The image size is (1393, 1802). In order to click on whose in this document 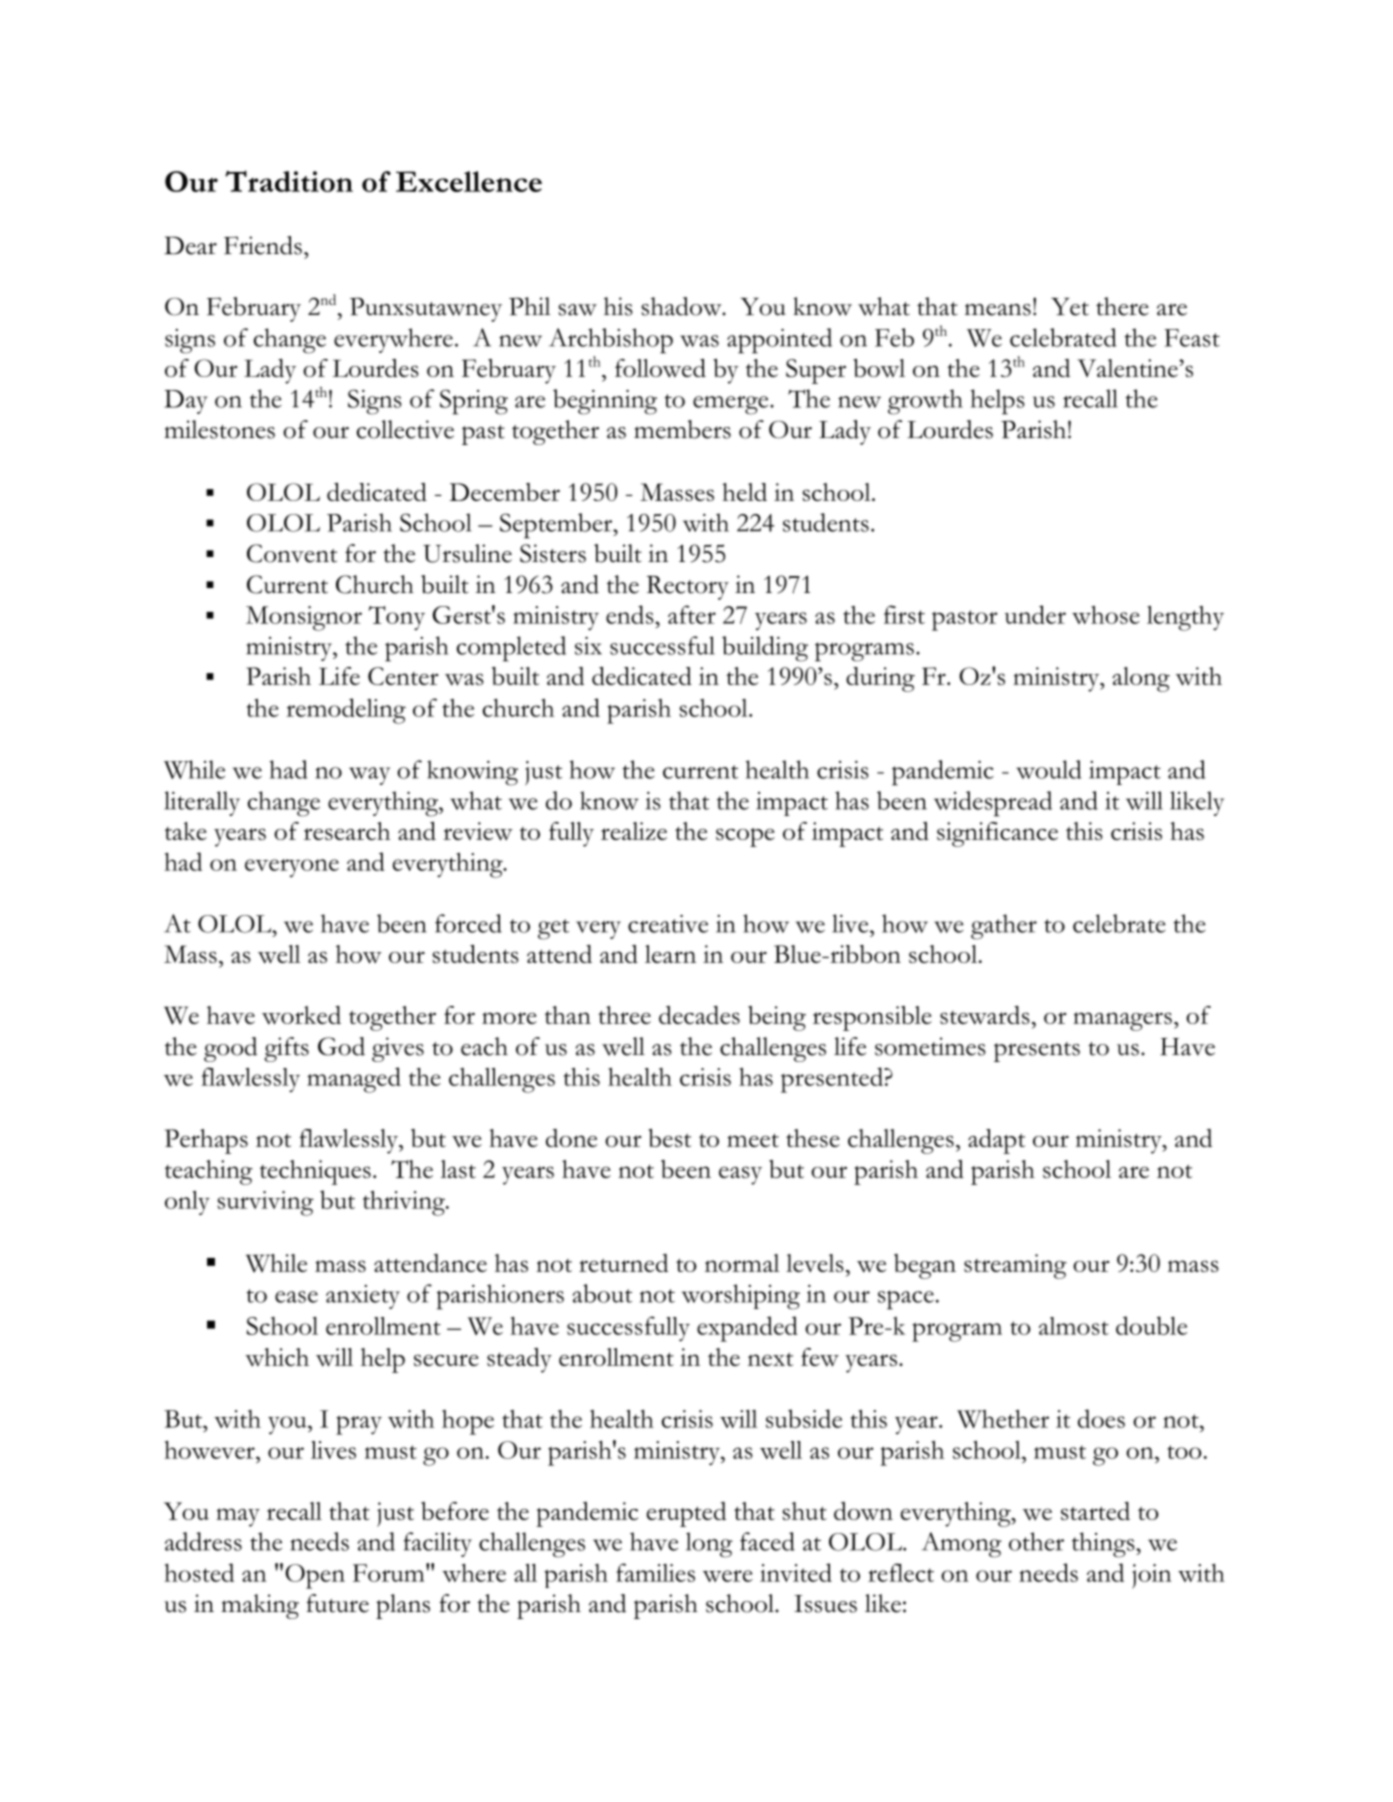, I will do `click(1106, 614)`.
